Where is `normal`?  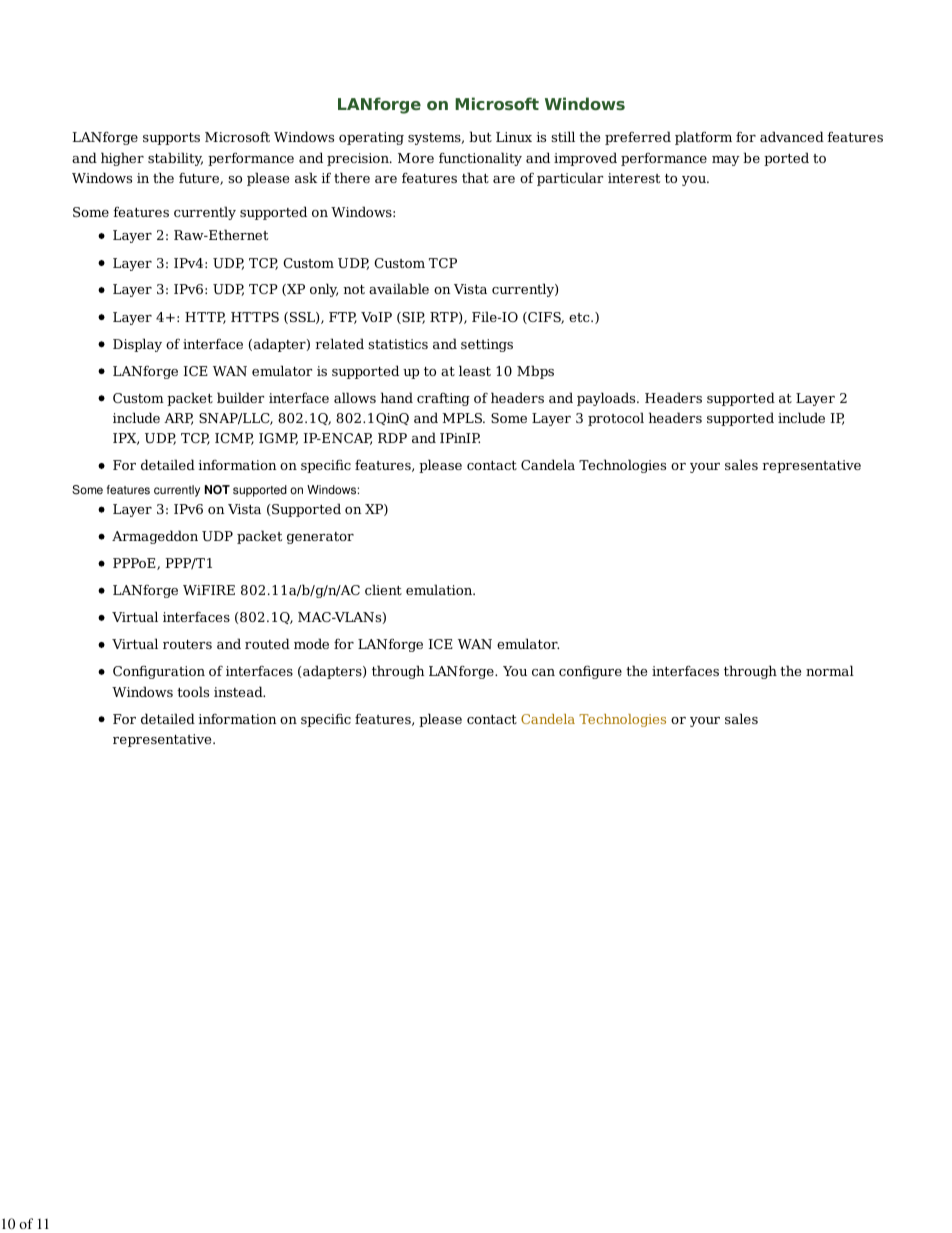 normal is located at coordinates (830, 670).
